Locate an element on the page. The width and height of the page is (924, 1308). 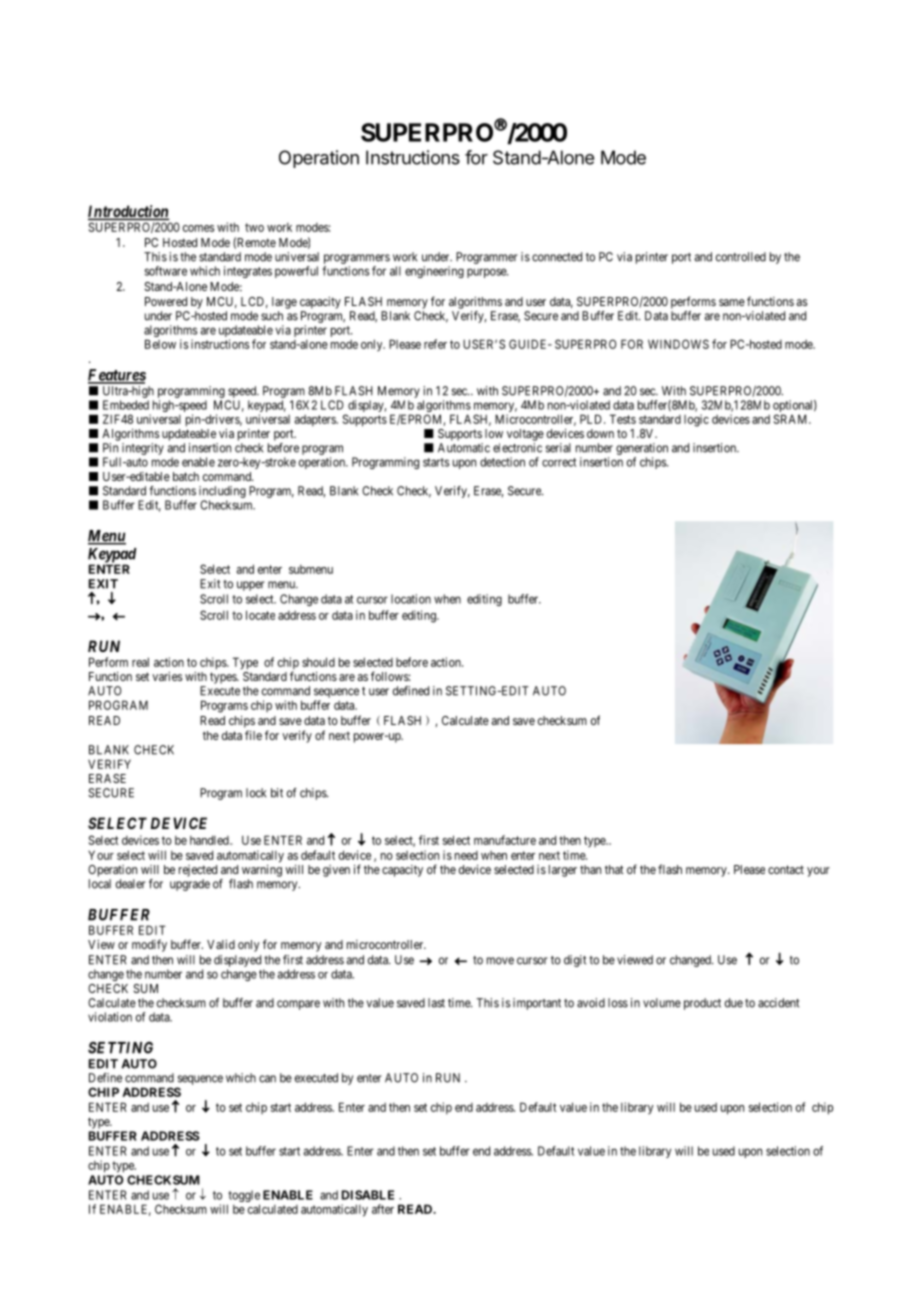
after is located at coordinates (383, 1209).
